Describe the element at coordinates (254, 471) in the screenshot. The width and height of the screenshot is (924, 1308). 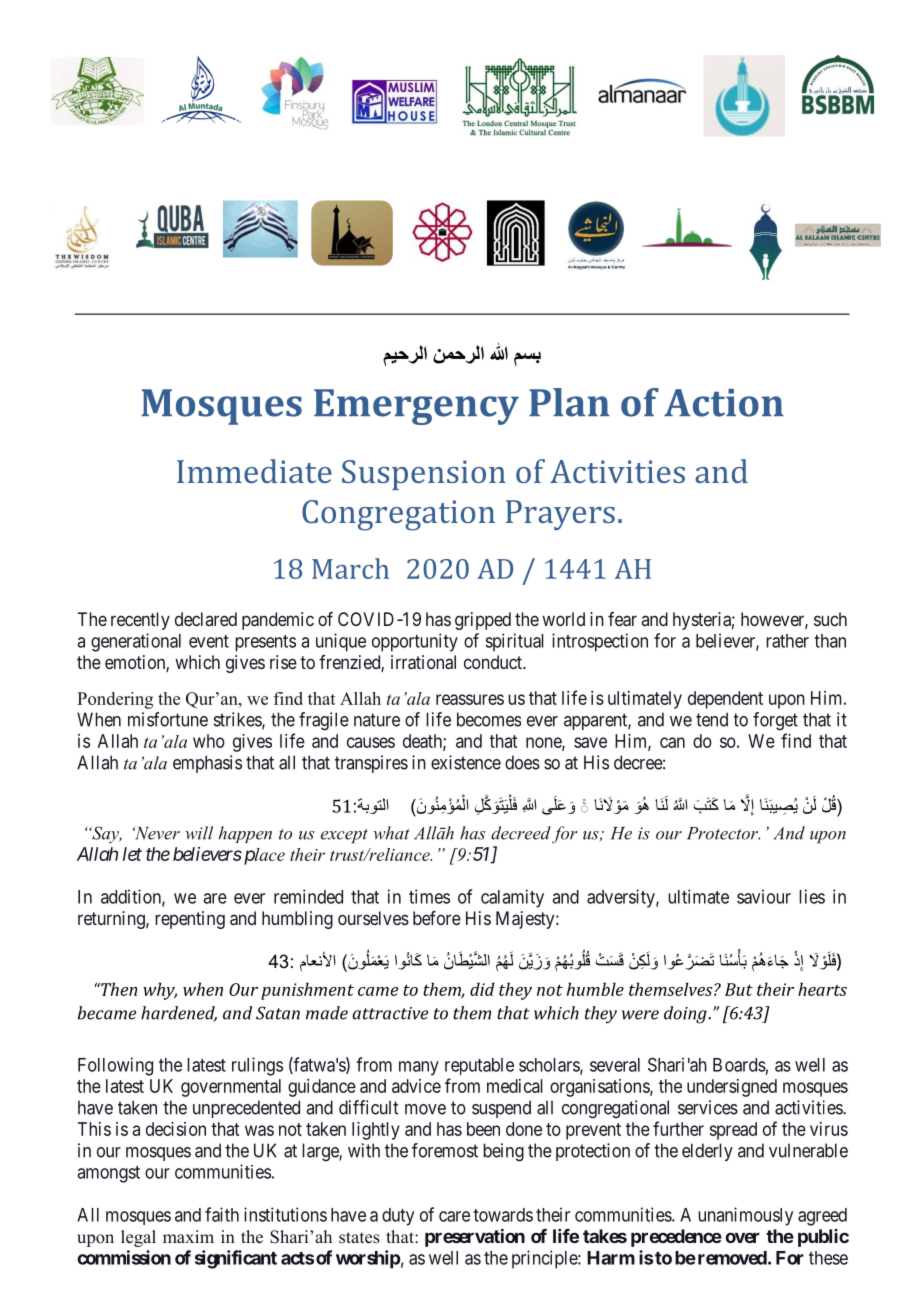
I see `Immediate` at that location.
